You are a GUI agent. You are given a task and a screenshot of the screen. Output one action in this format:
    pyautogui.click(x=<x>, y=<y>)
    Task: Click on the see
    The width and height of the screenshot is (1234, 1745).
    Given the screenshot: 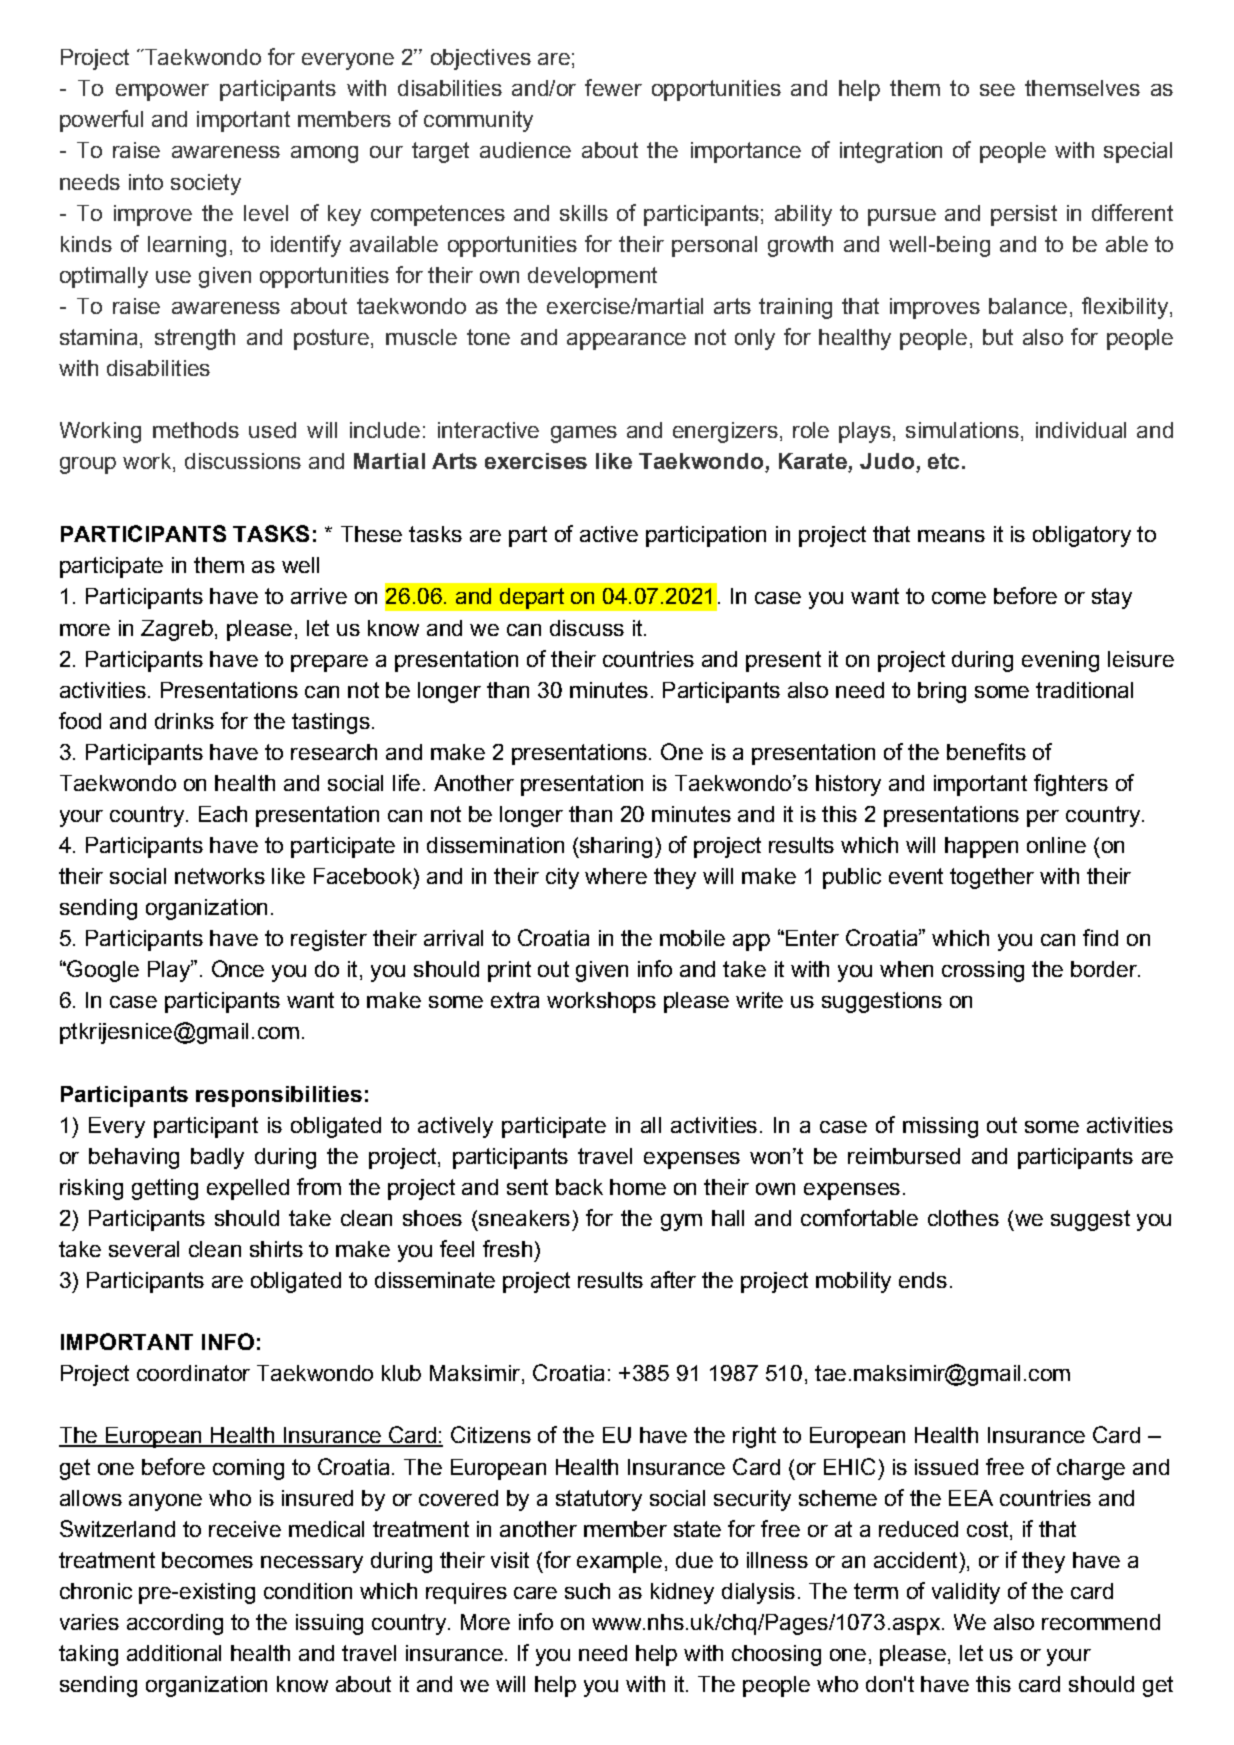 What is the action you would take?
    pyautogui.click(x=997, y=90)
